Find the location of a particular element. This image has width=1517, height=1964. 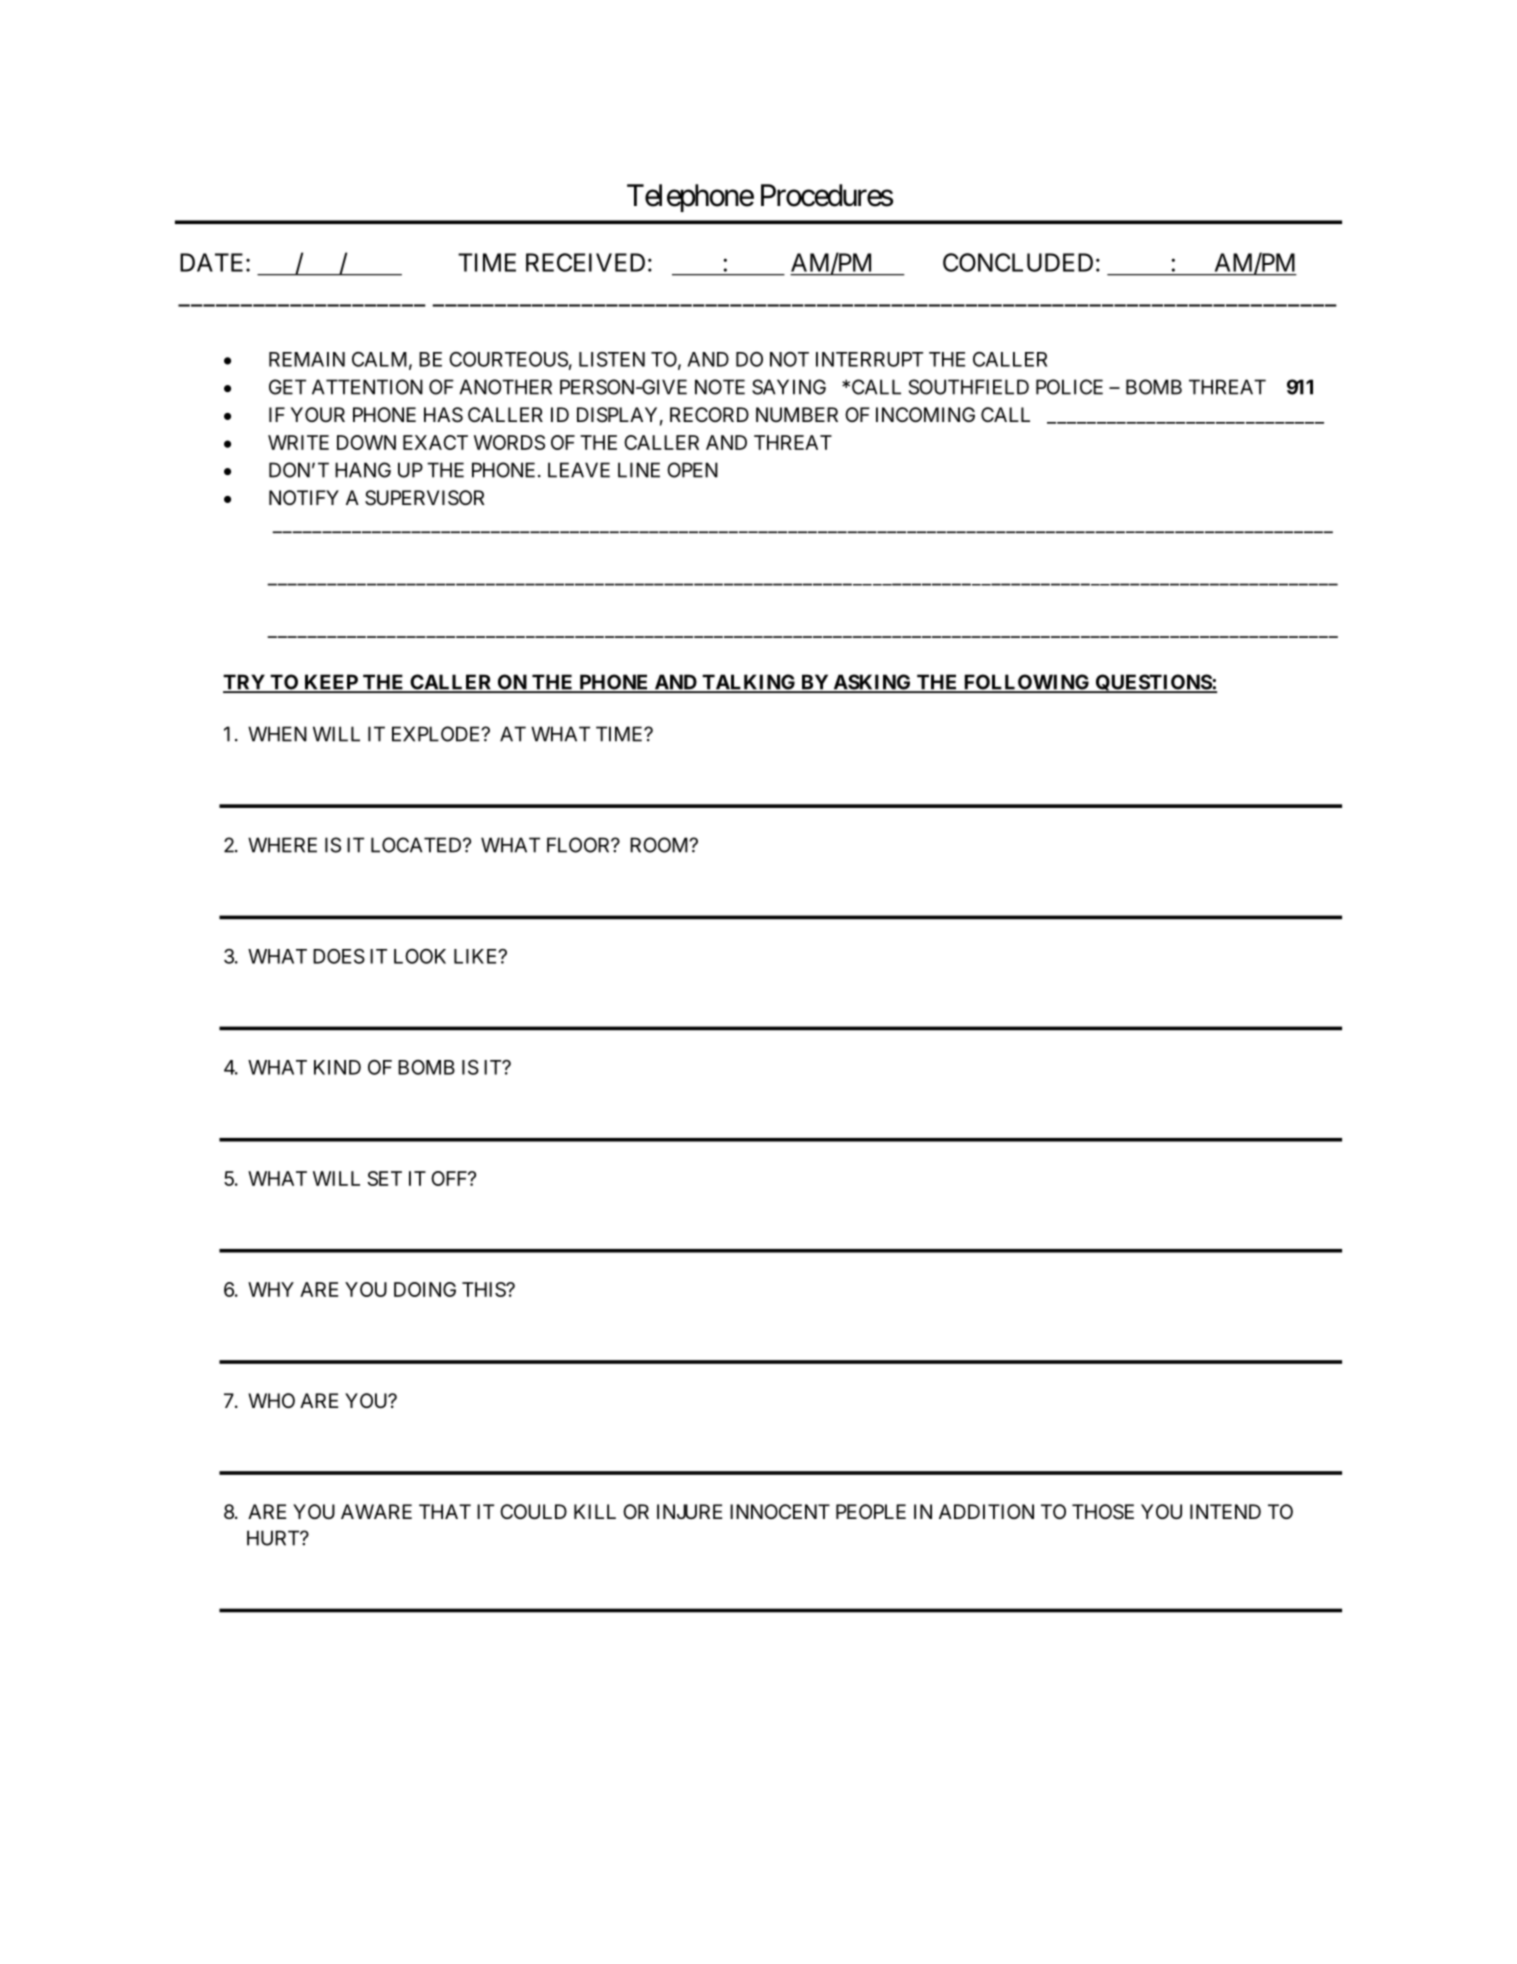

WHEN is located at coordinates (277, 734).
